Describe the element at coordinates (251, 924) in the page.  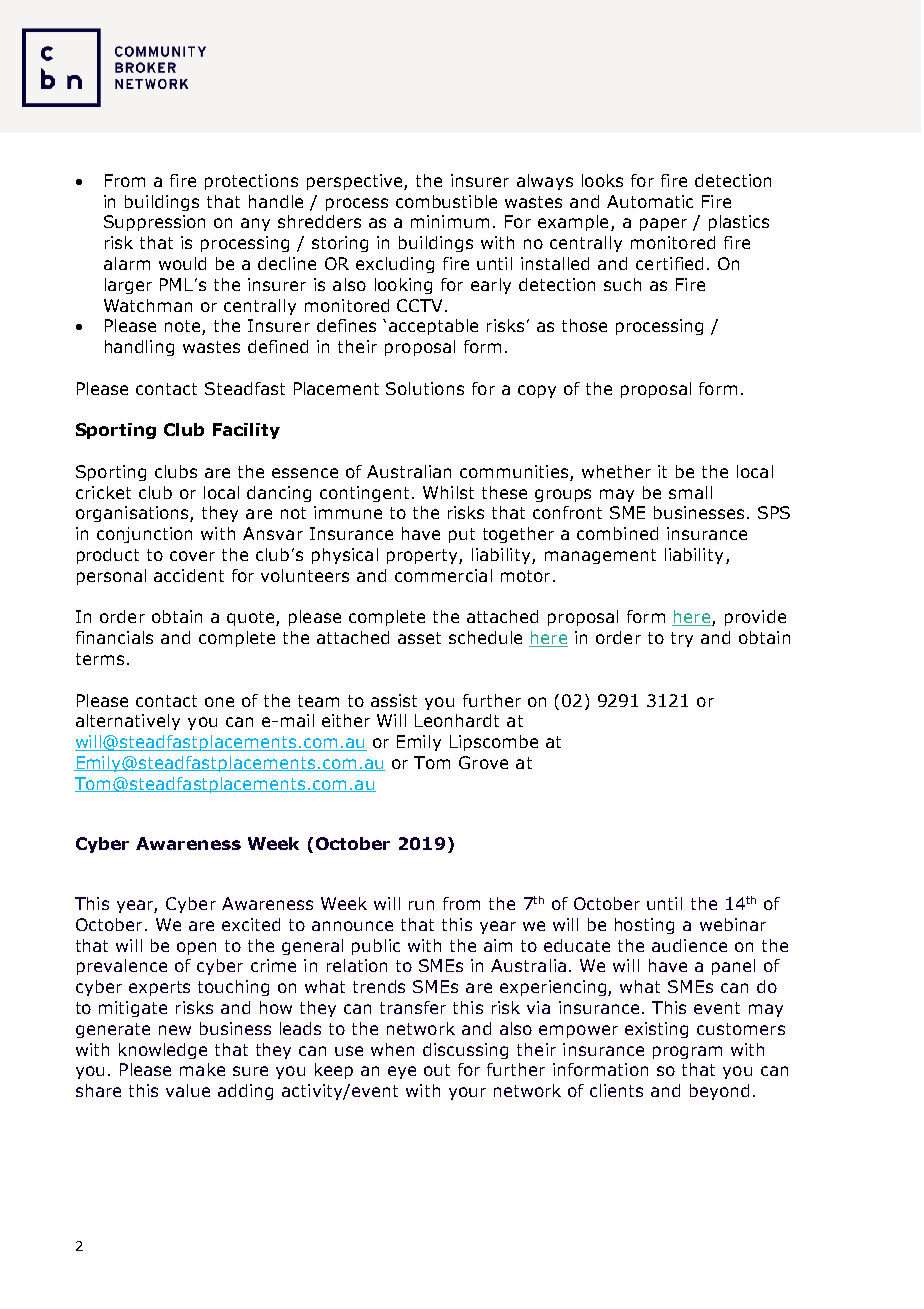
I see `excited` at that location.
